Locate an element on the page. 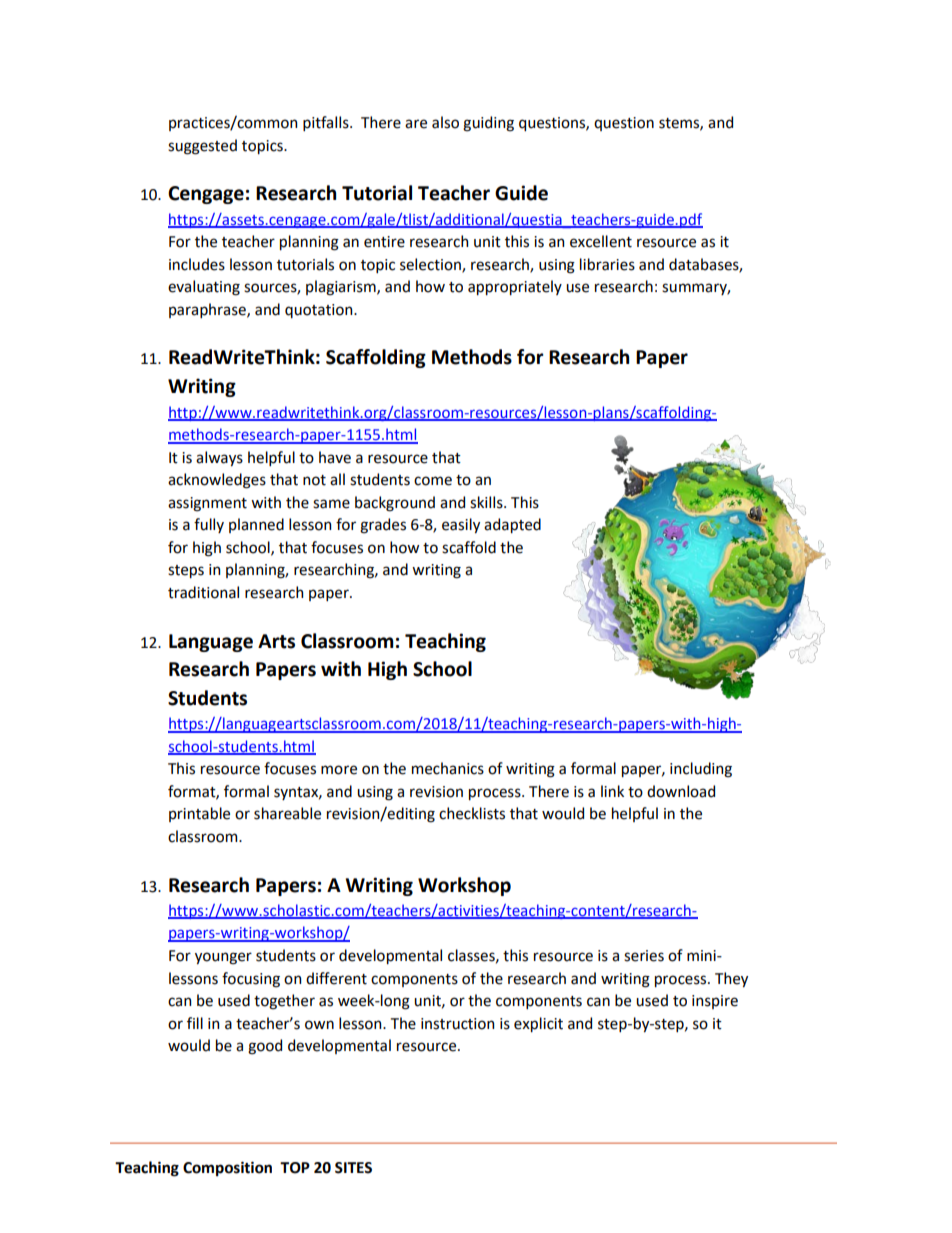  come is located at coordinates (433, 481).
